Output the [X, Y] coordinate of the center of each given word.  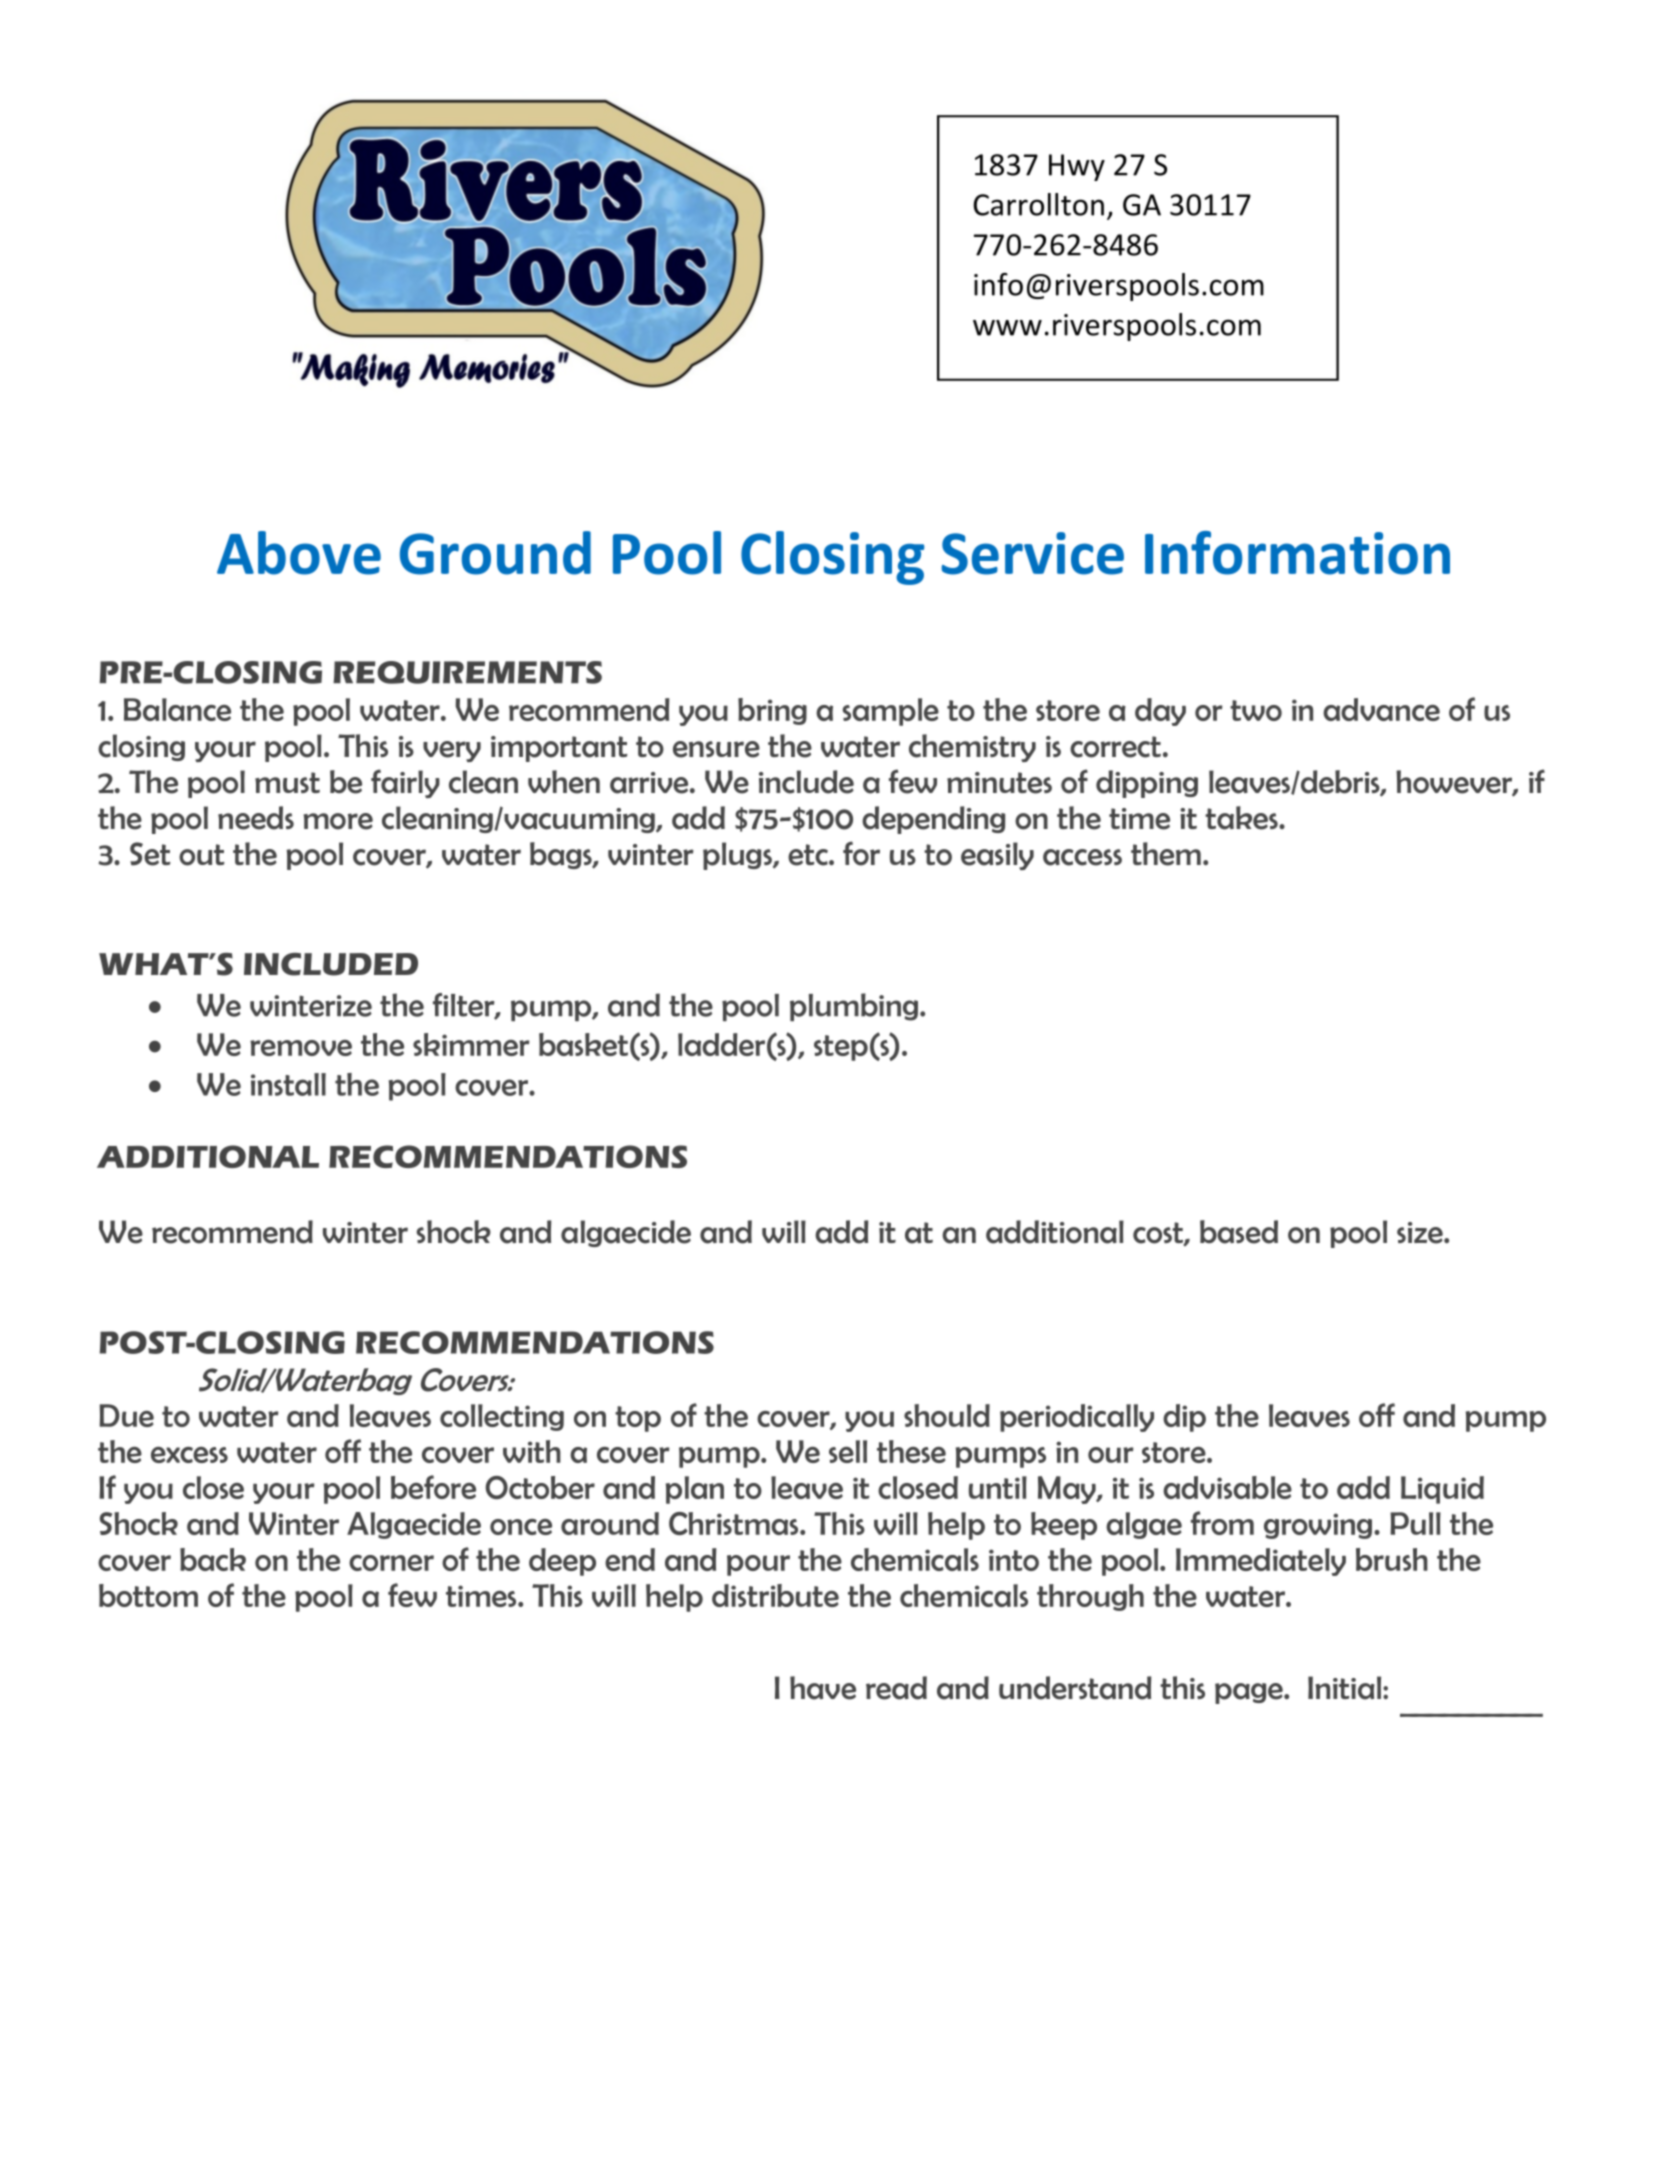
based [1239, 1232]
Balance [177, 709]
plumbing [855, 1007]
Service [1033, 553]
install [288, 1084]
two [1256, 710]
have [823, 1688]
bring [772, 711]
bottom [148, 1595]
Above [299, 553]
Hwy [1077, 167]
